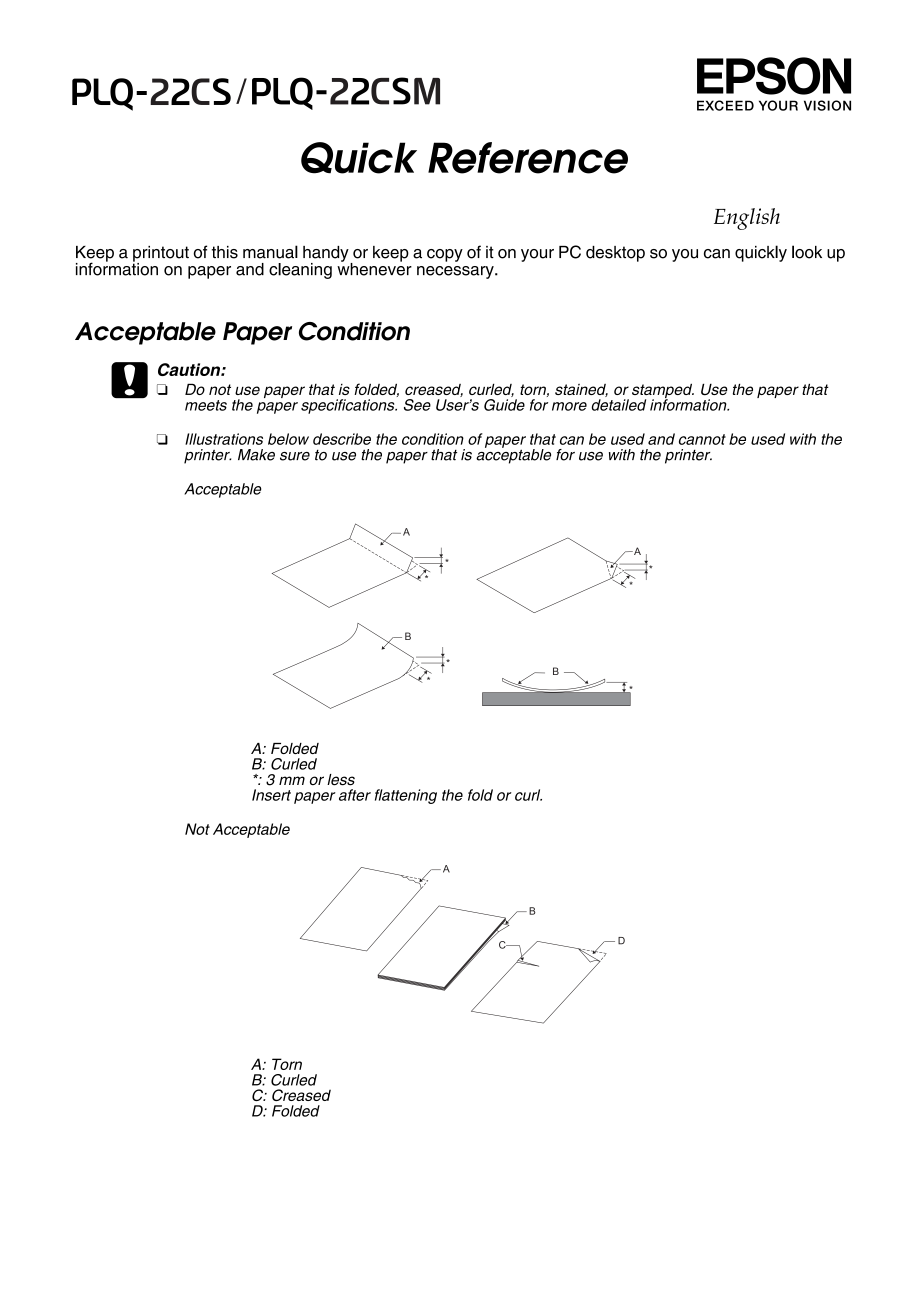  I want to click on this, so click(225, 252).
